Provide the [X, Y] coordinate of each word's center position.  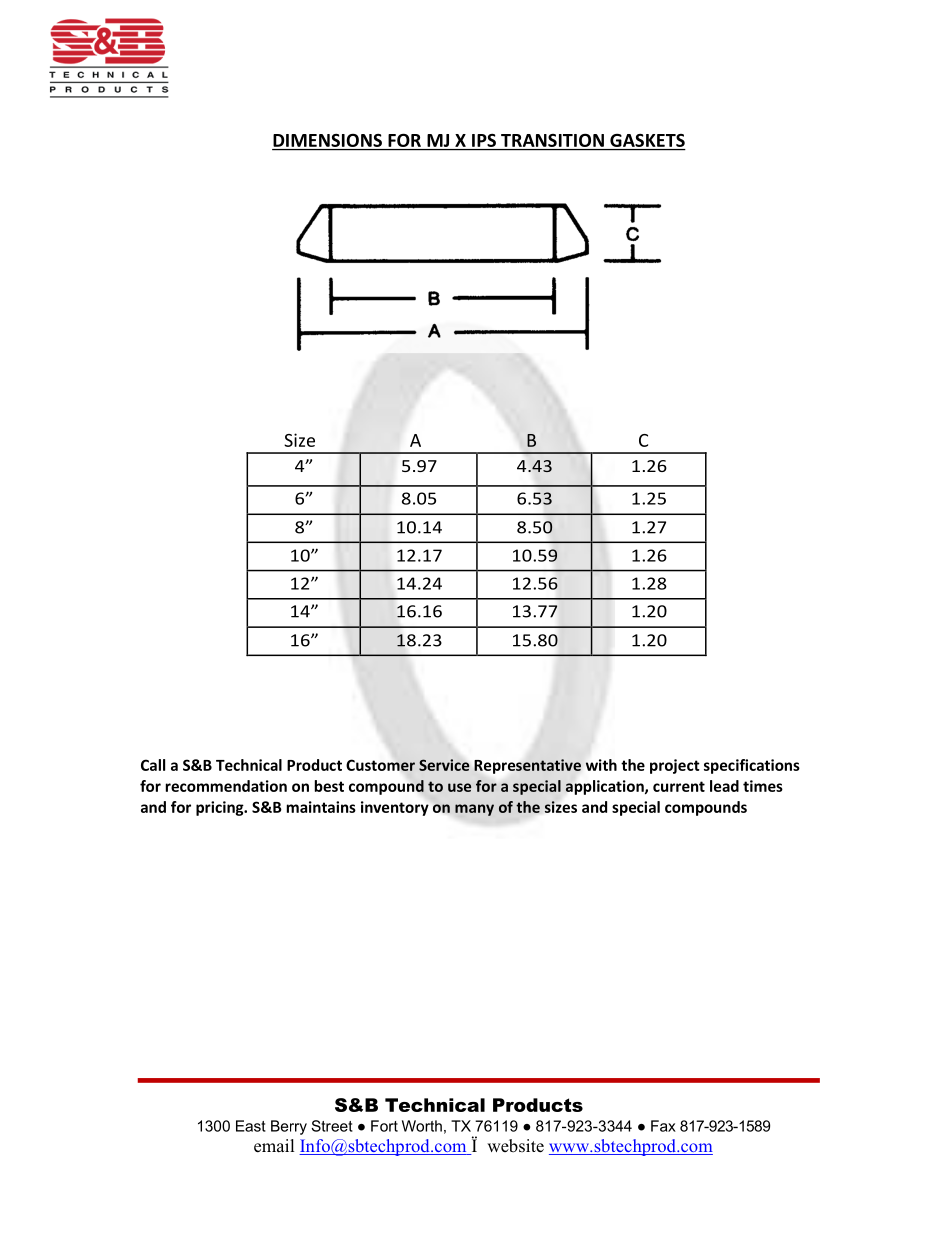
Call [153, 765]
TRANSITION [552, 140]
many [474, 810]
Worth [422, 1126]
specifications [752, 766]
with [601, 765]
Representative [527, 766]
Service [444, 765]
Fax [663, 1126]
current [679, 786]
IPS [484, 140]
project [675, 766]
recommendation [226, 786]
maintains [321, 807]
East [251, 1126]
